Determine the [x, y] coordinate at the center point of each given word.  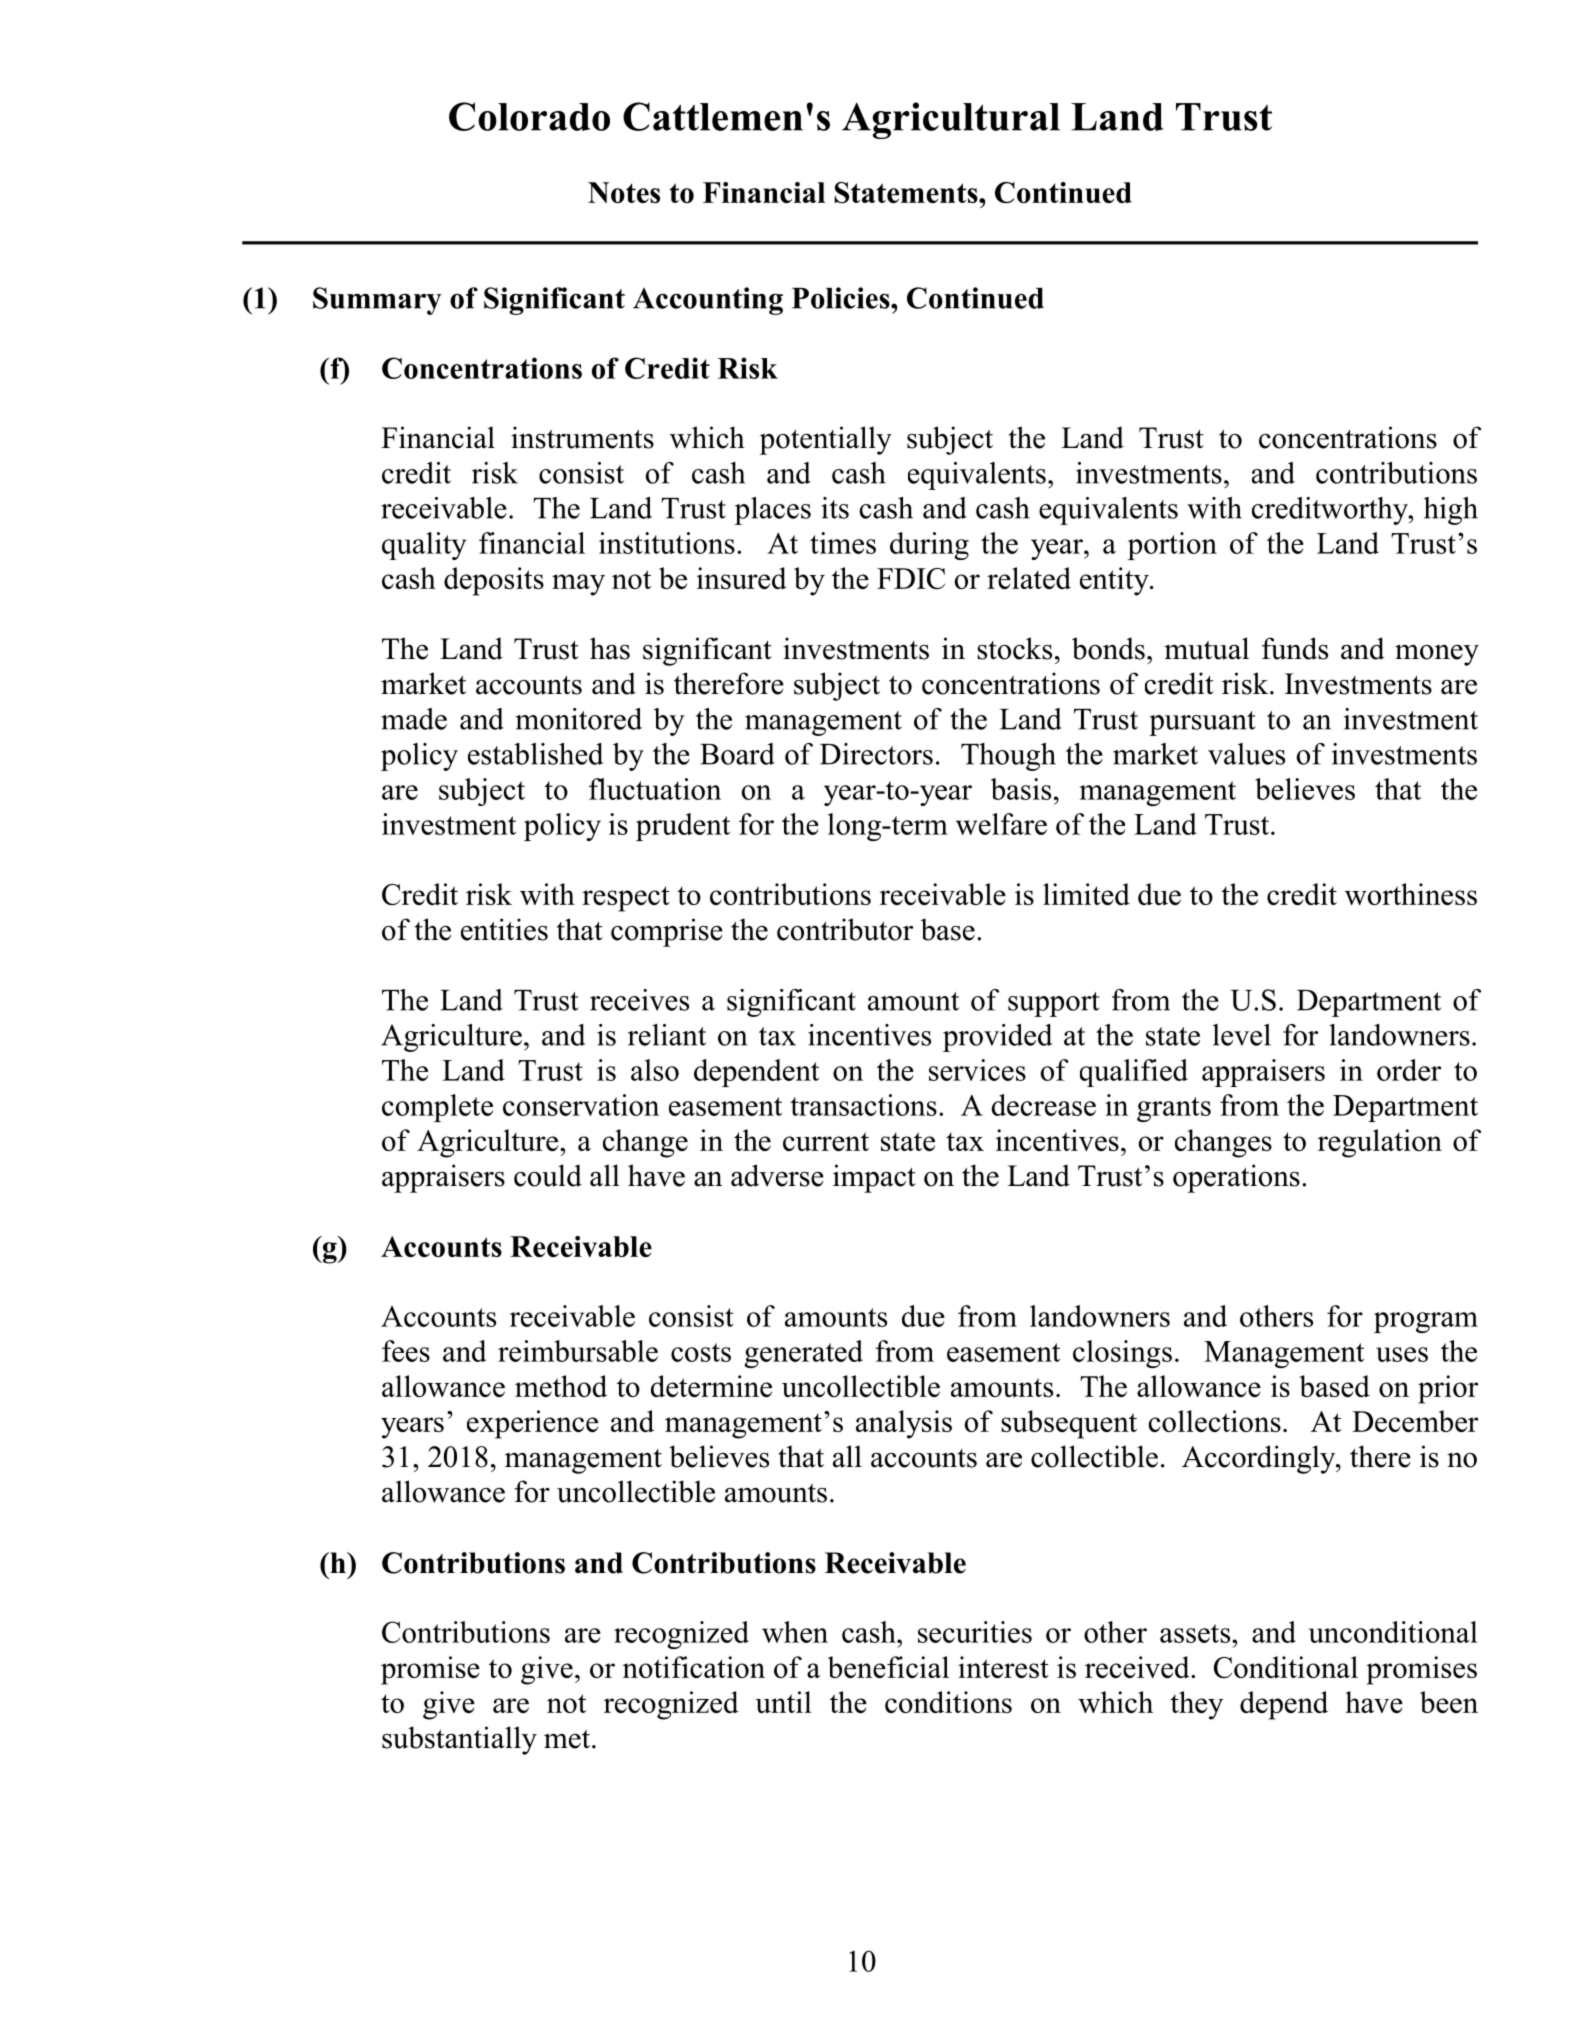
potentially [825, 440]
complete [437, 1108]
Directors [876, 754]
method [561, 1386]
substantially [459, 1740]
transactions [863, 1105]
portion [1172, 546]
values [1246, 754]
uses [1402, 1354]
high [1451, 511]
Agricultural [951, 120]
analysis [904, 1424]
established [536, 754]
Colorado [529, 116]
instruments [582, 437]
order [1409, 1070]
